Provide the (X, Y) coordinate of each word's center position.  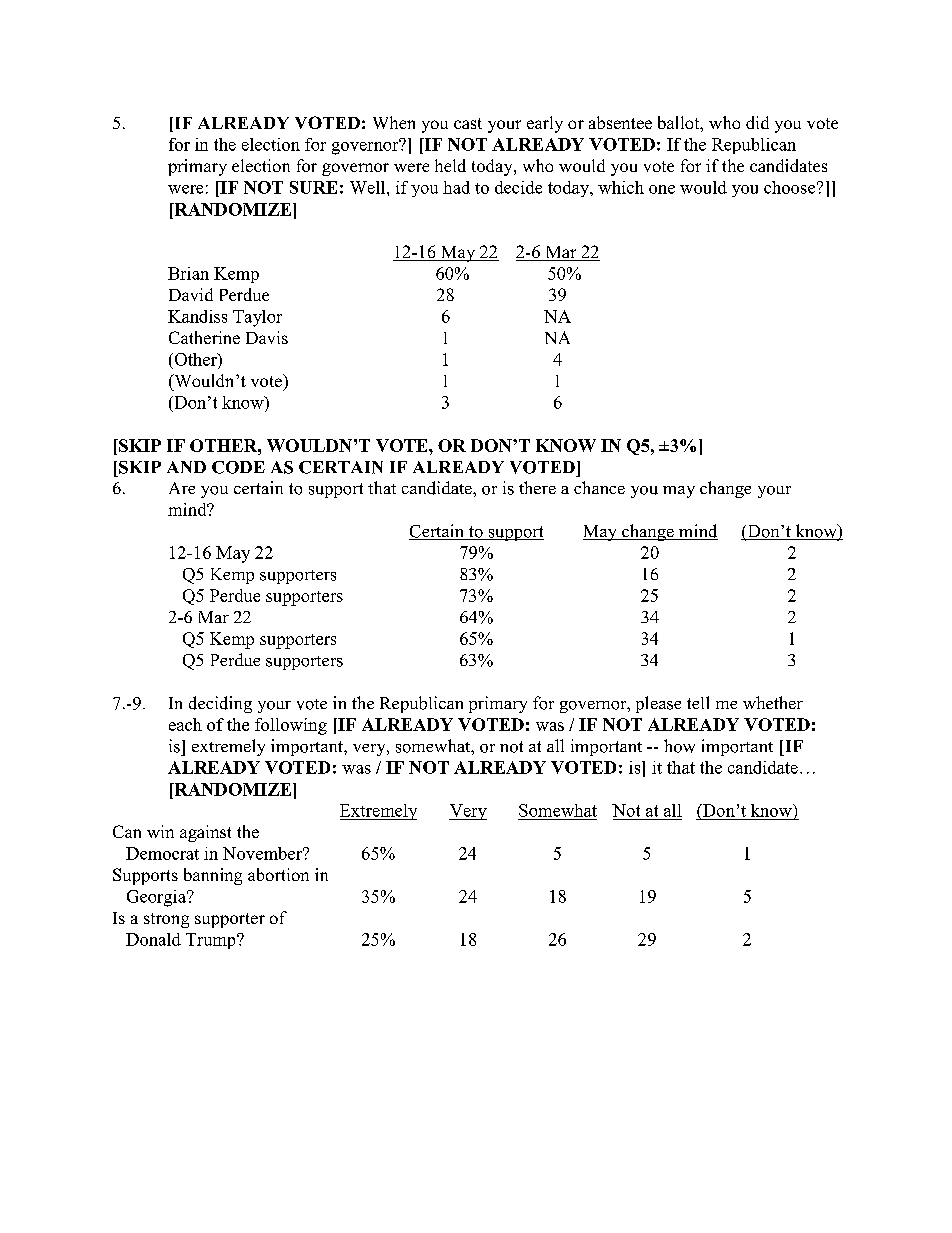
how (679, 746)
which (621, 187)
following (291, 726)
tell (698, 702)
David (191, 294)
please (658, 704)
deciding (220, 704)
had (456, 187)
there (537, 487)
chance (599, 487)
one (662, 189)
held (450, 165)
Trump (212, 941)
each (185, 724)
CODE (238, 467)
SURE (313, 187)
